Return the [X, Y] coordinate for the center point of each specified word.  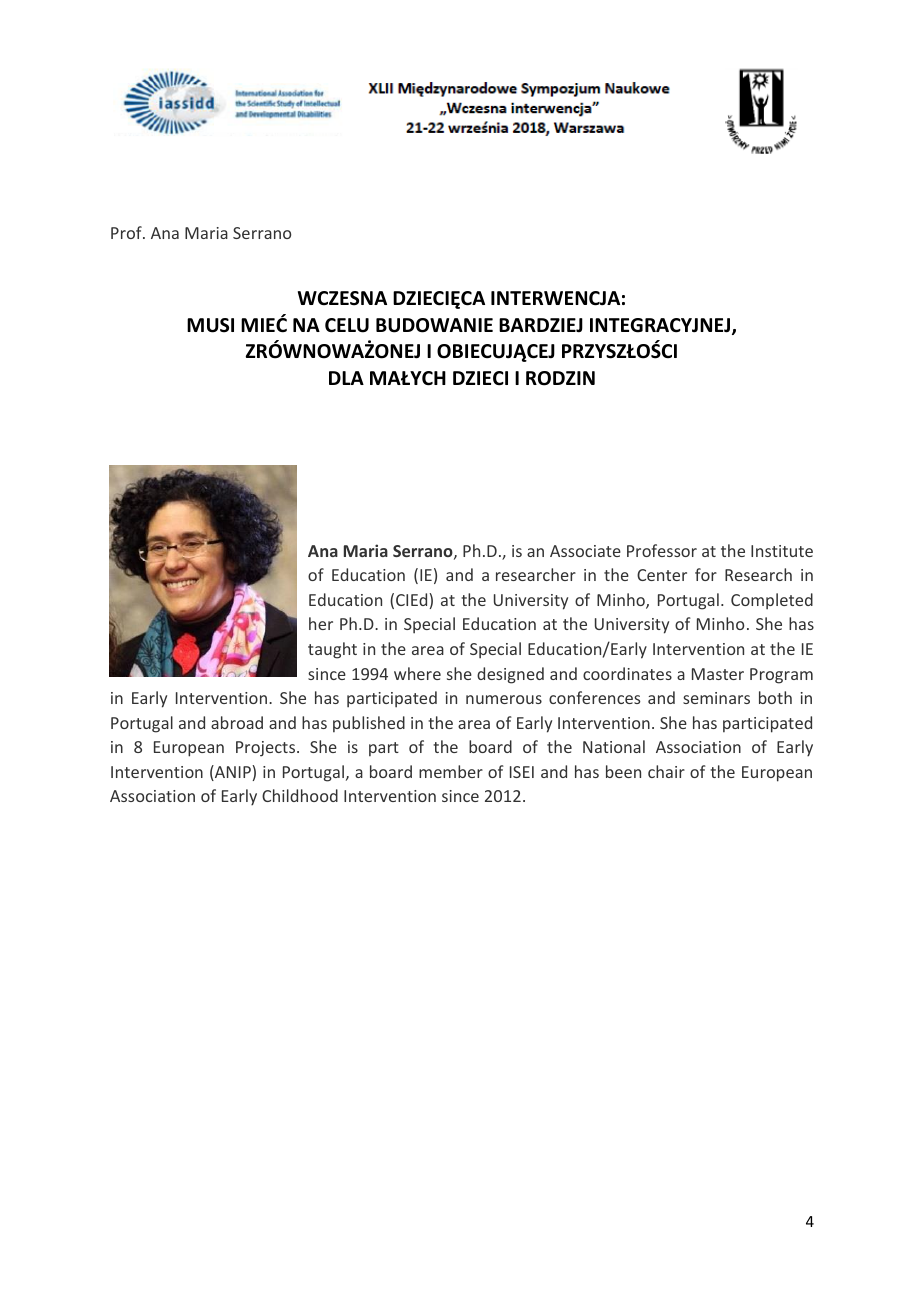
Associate [585, 551]
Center [662, 575]
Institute [782, 551]
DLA [346, 378]
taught [332, 650]
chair [666, 771]
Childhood [300, 795]
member [451, 771]
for [706, 574]
